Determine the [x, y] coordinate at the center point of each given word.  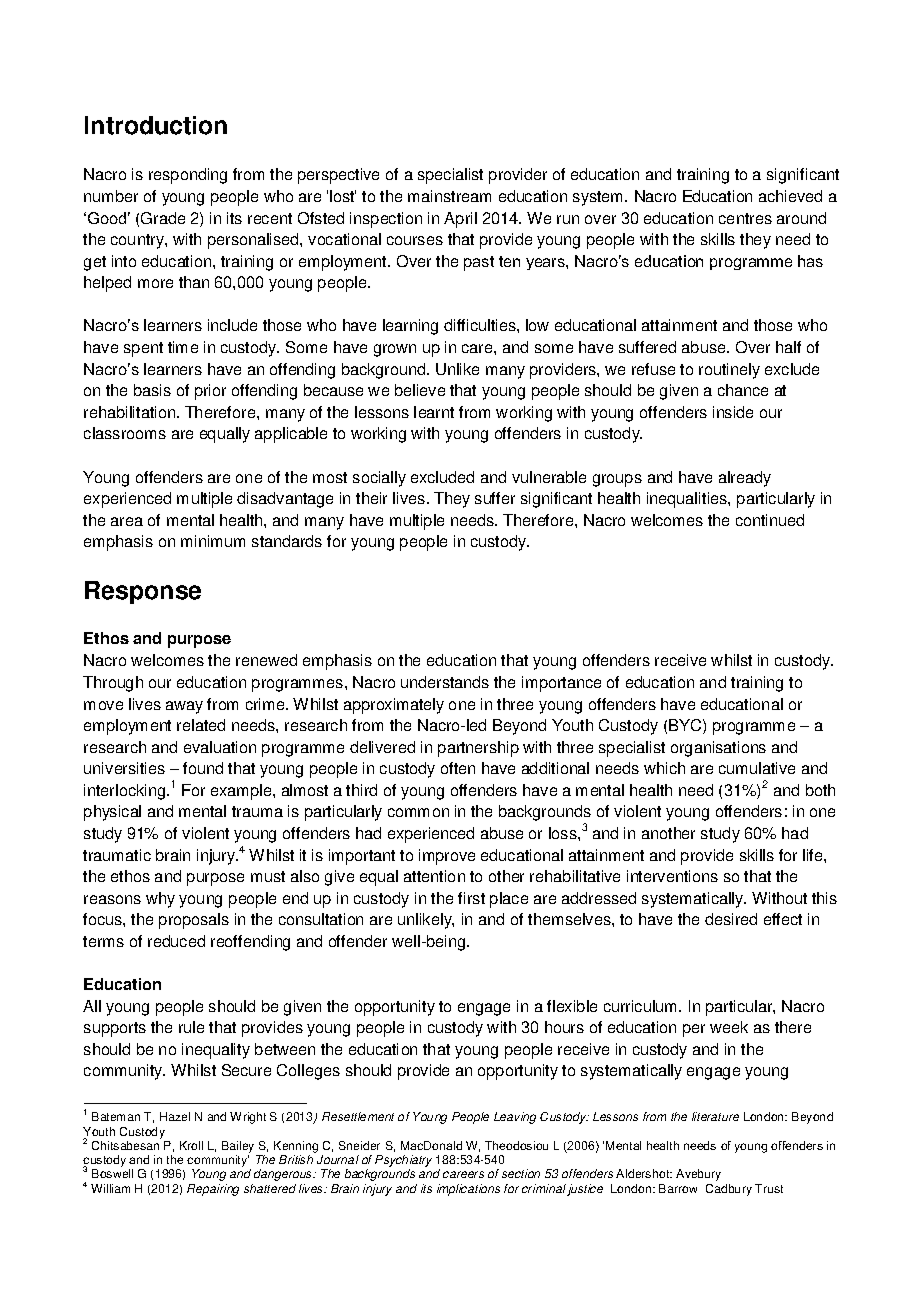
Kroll [191, 1145]
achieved [790, 196]
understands [445, 682]
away [184, 707]
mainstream [449, 196]
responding [188, 176]
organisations [718, 749]
